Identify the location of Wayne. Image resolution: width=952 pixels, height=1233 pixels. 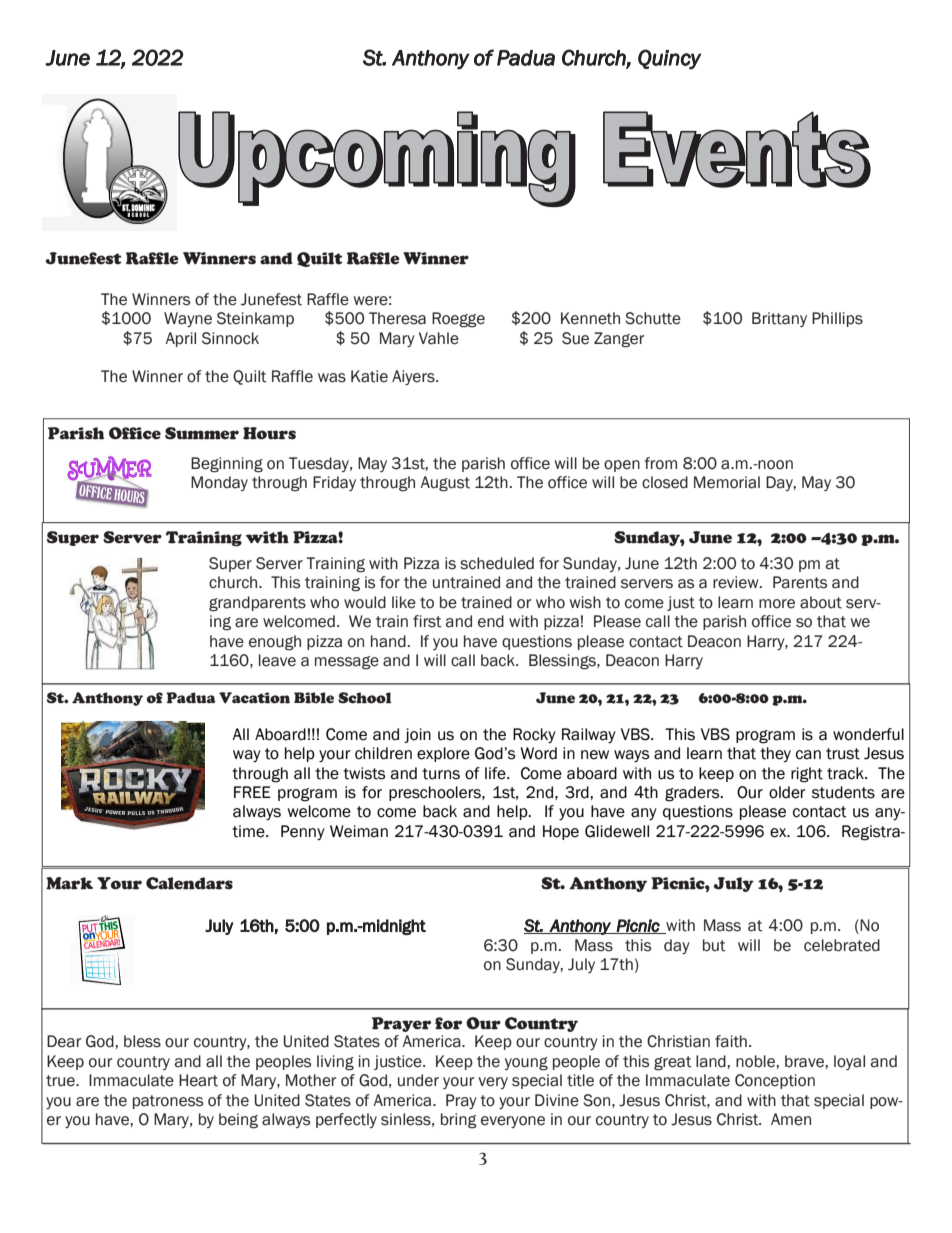
(188, 319).
